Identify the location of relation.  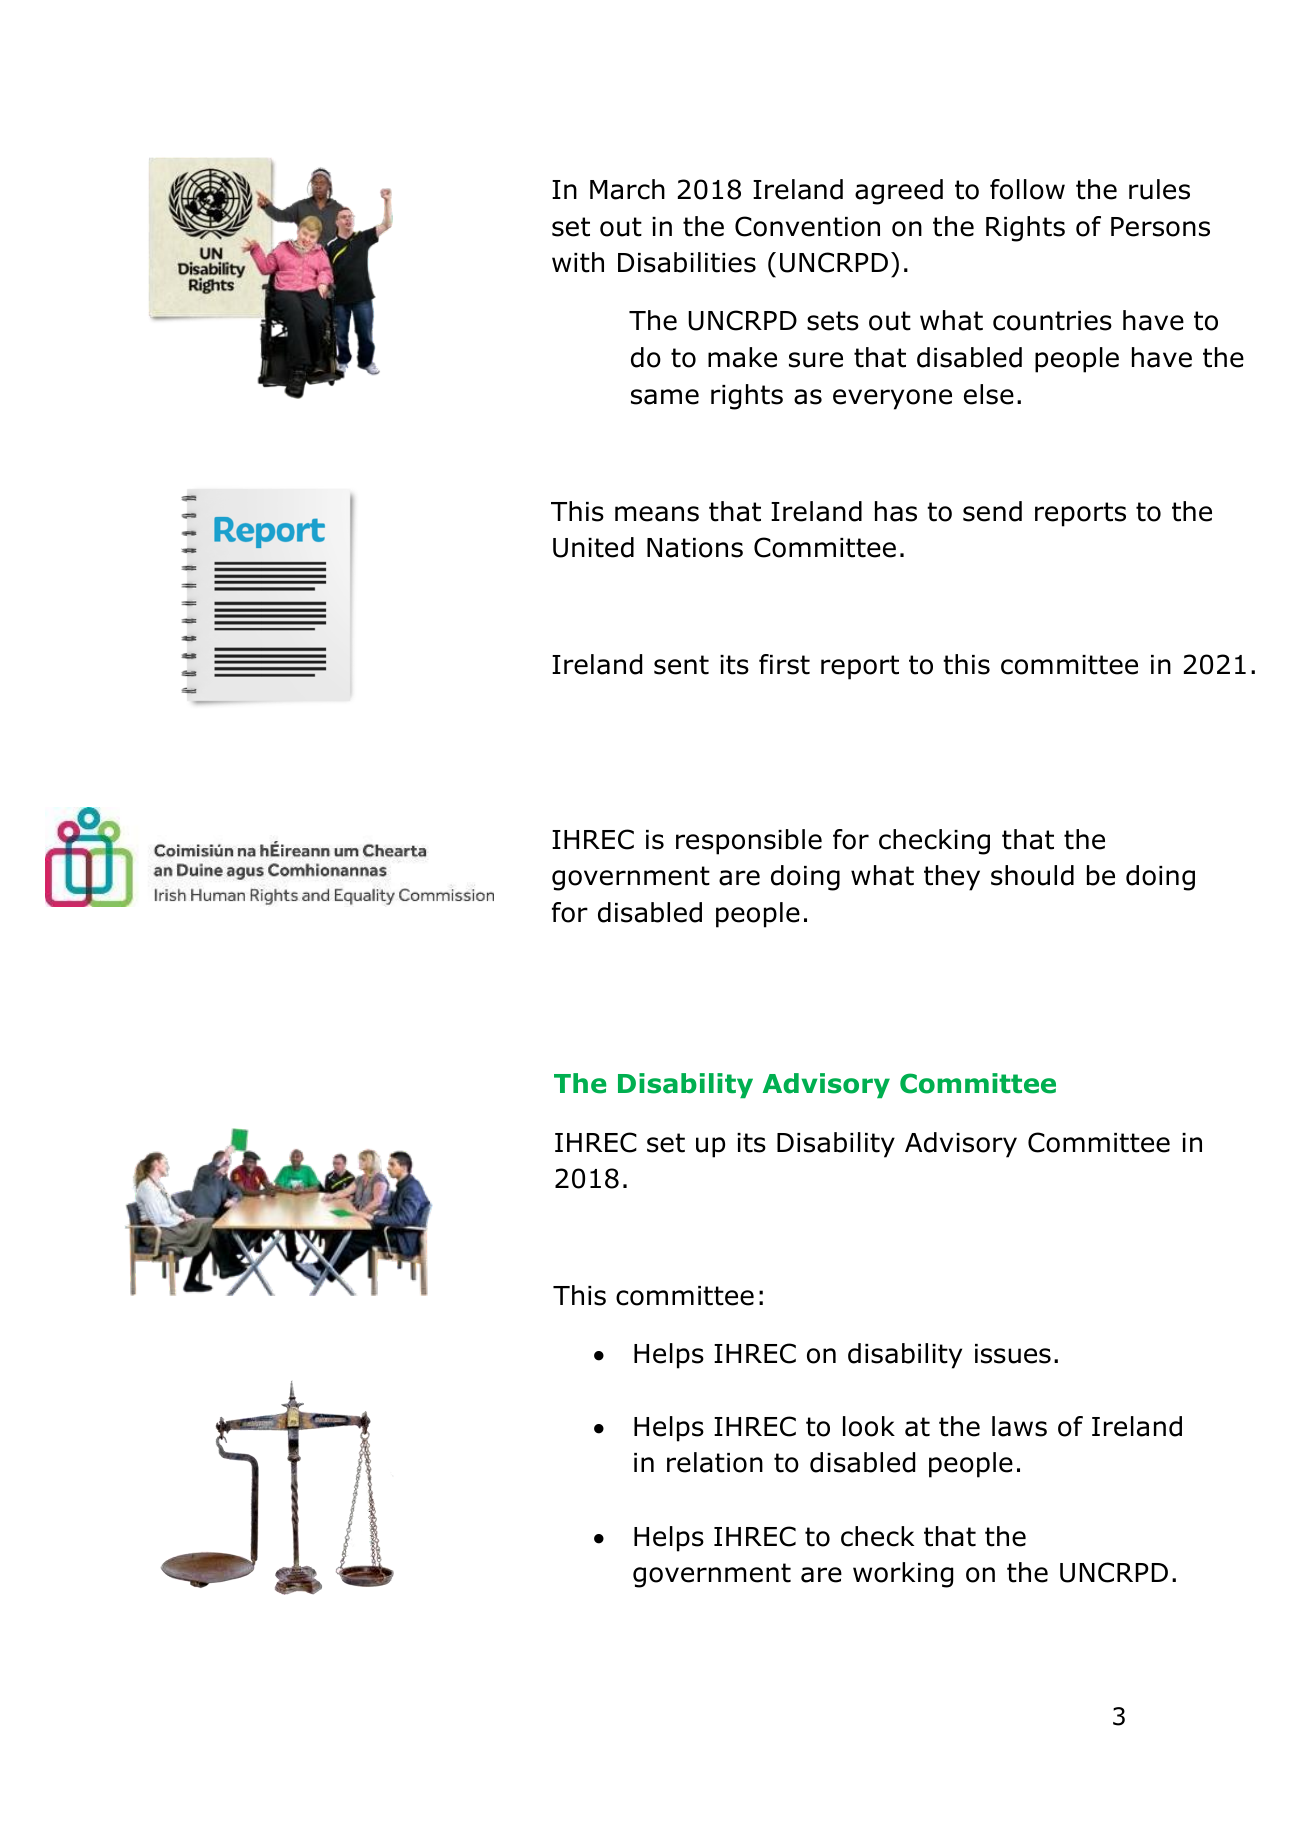
(715, 1462).
